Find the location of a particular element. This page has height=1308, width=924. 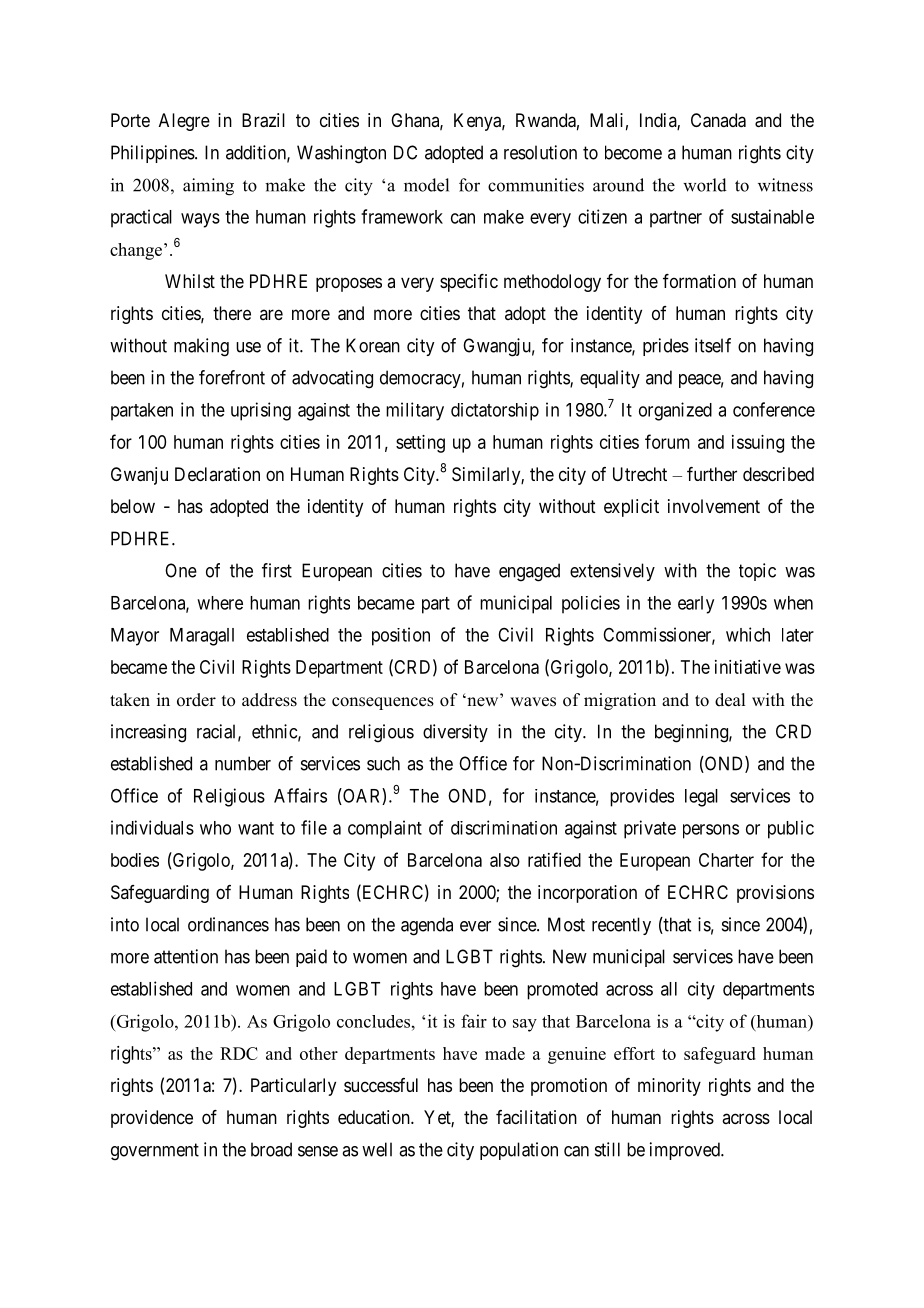

providence is located at coordinates (152, 1119).
